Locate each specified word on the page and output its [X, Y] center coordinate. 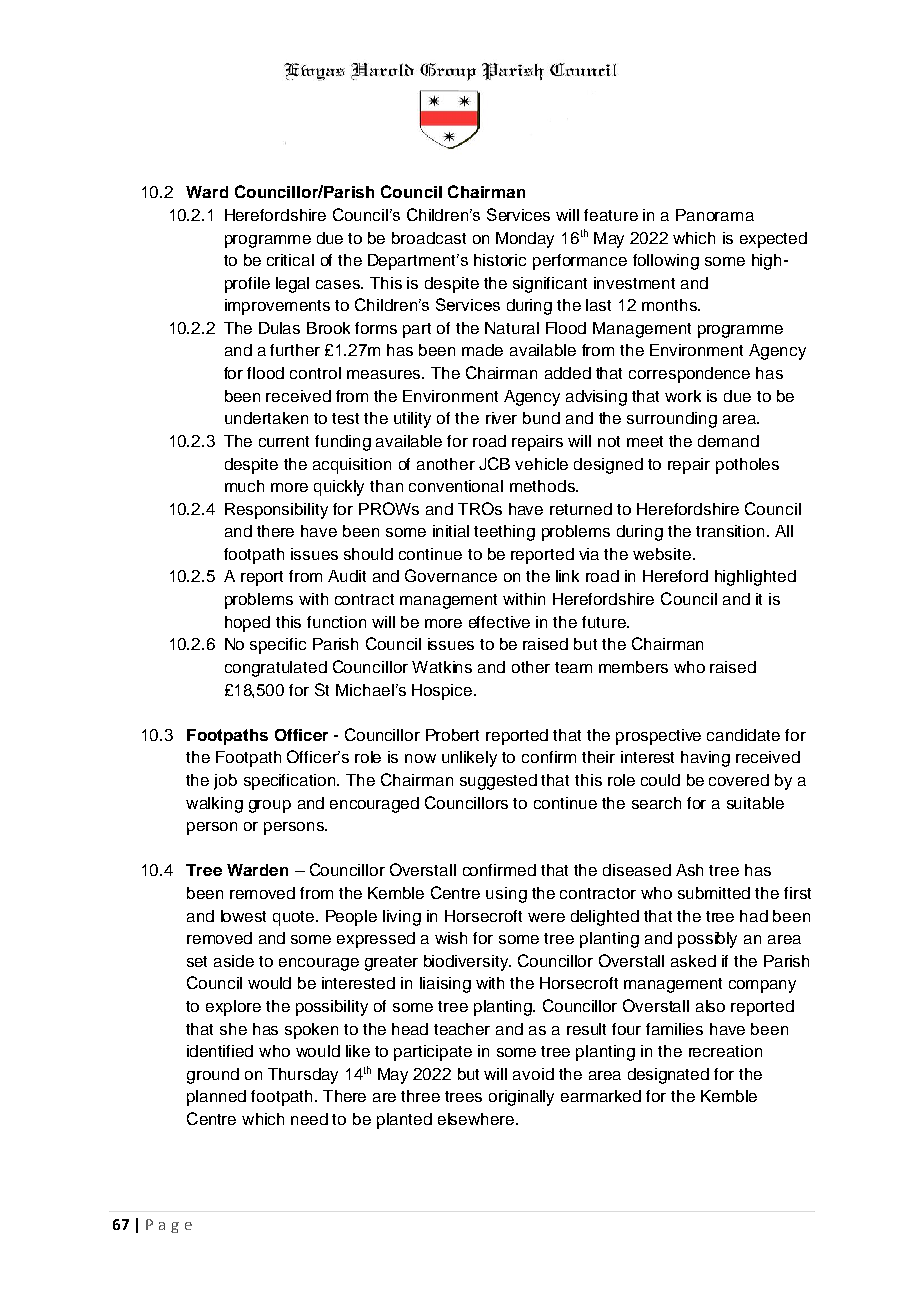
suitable [755, 803]
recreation [725, 1051]
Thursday [303, 1076]
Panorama [715, 215]
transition [730, 531]
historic [500, 260]
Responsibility [276, 511]
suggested [498, 782]
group [270, 806]
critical [290, 260]
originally [521, 1098]
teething [504, 533]
